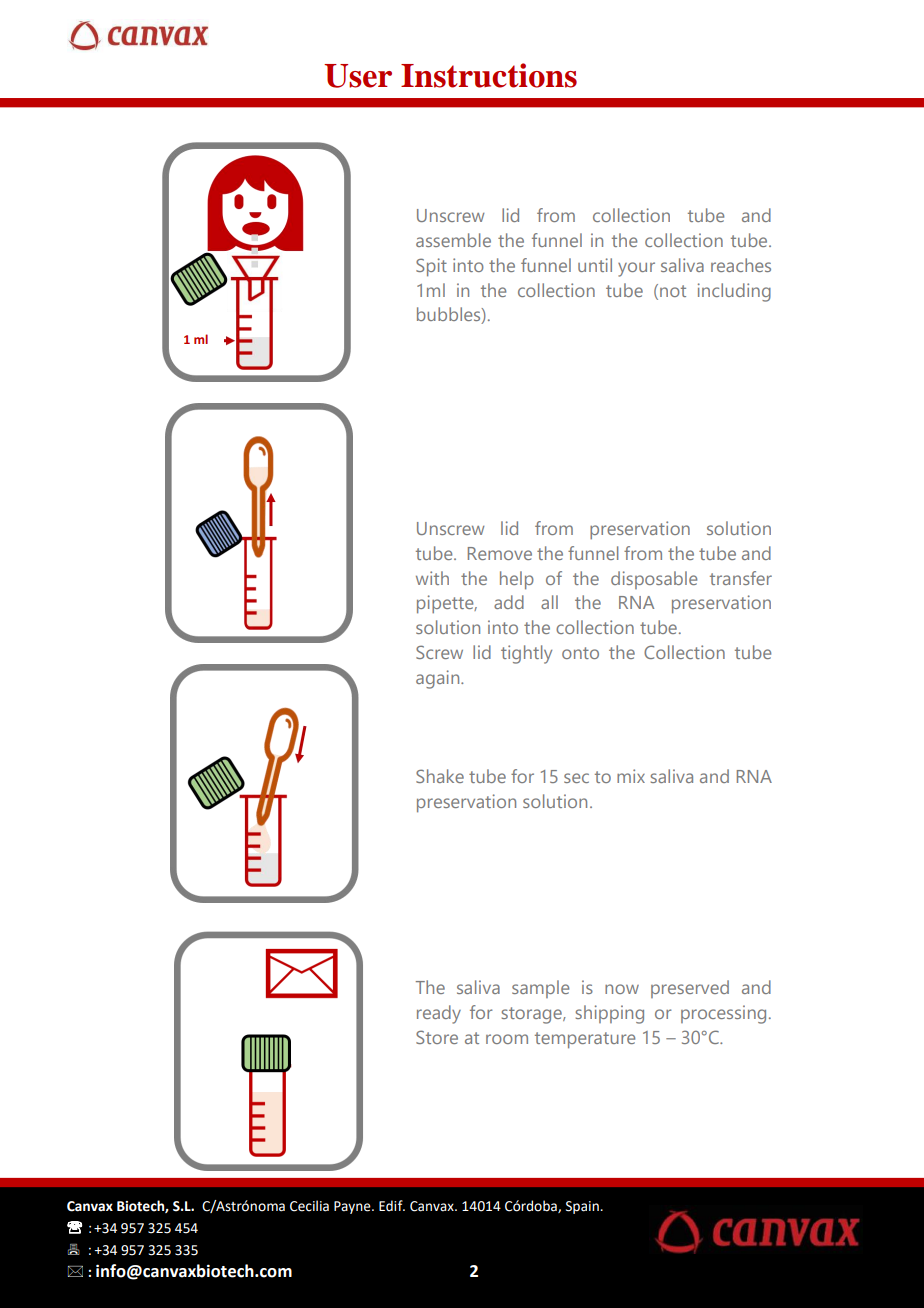 This screenshot has width=924, height=1308. What do you see at coordinates (654, 580) in the screenshot?
I see `disposable` at bounding box center [654, 580].
